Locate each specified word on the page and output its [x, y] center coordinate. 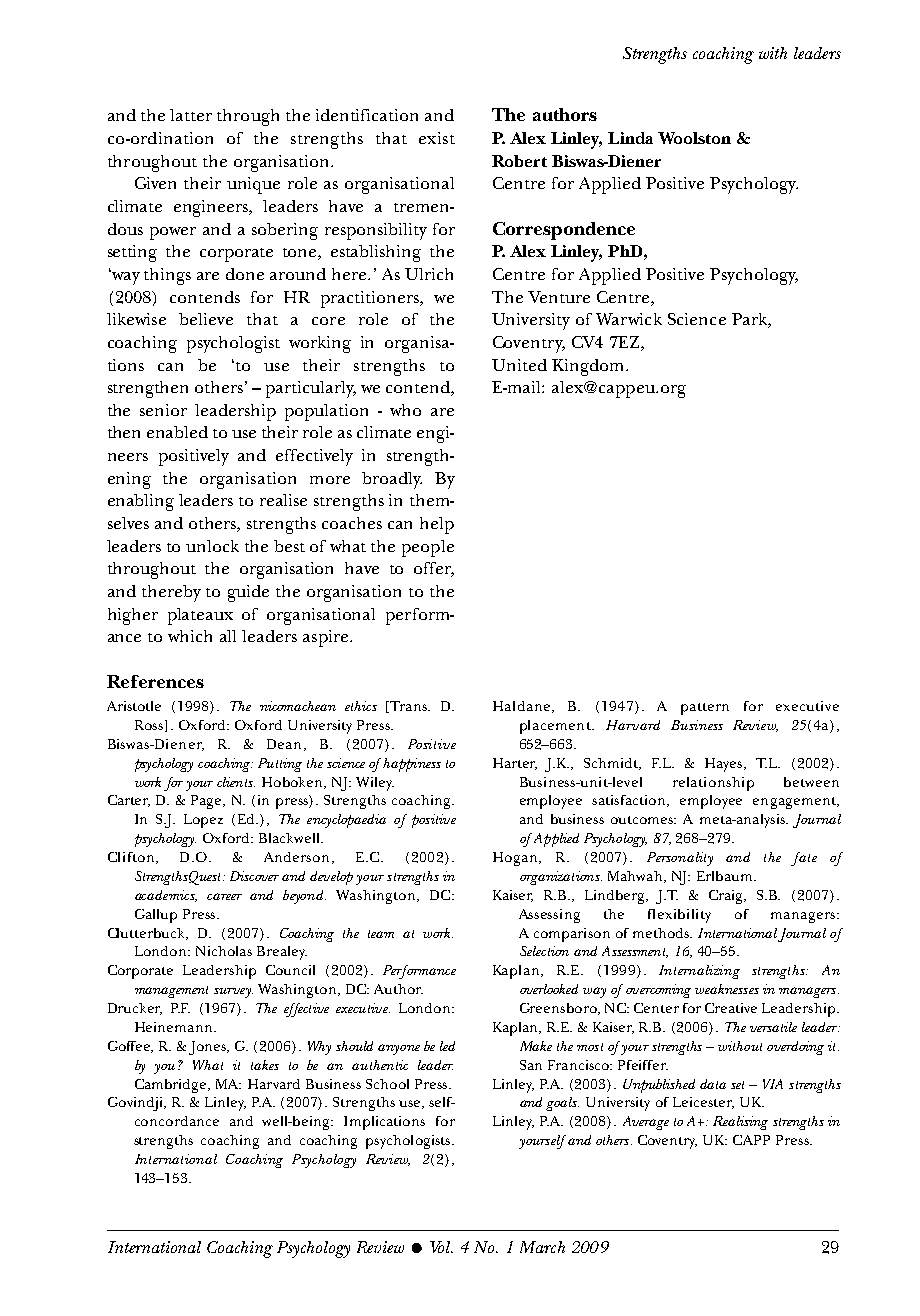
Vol [441, 1247]
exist [437, 138]
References [155, 681]
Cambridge [172, 1086]
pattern [705, 709]
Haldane [521, 706]
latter [191, 115]
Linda [630, 138]
